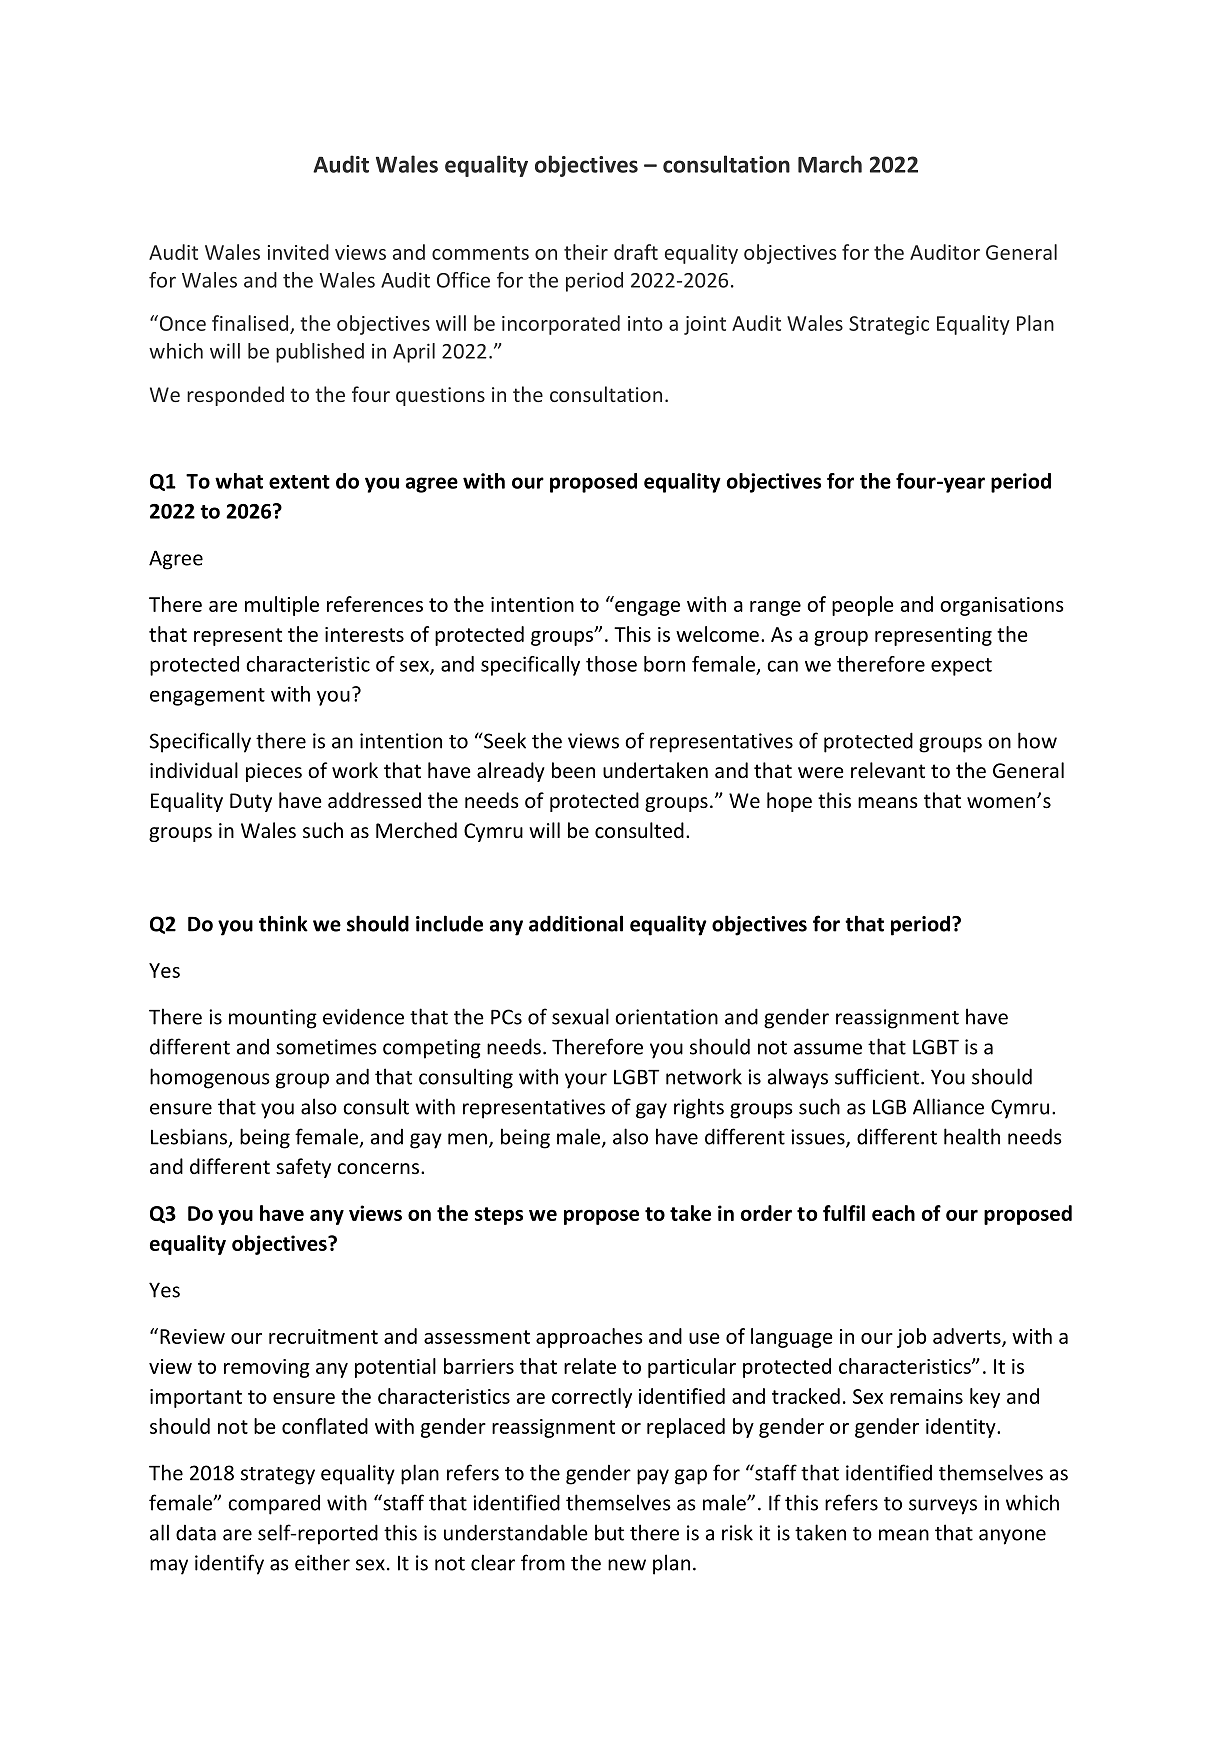 The height and width of the screenshot is (1742, 1232). What do you see at coordinates (888, 770) in the screenshot?
I see `relevant` at bounding box center [888, 770].
